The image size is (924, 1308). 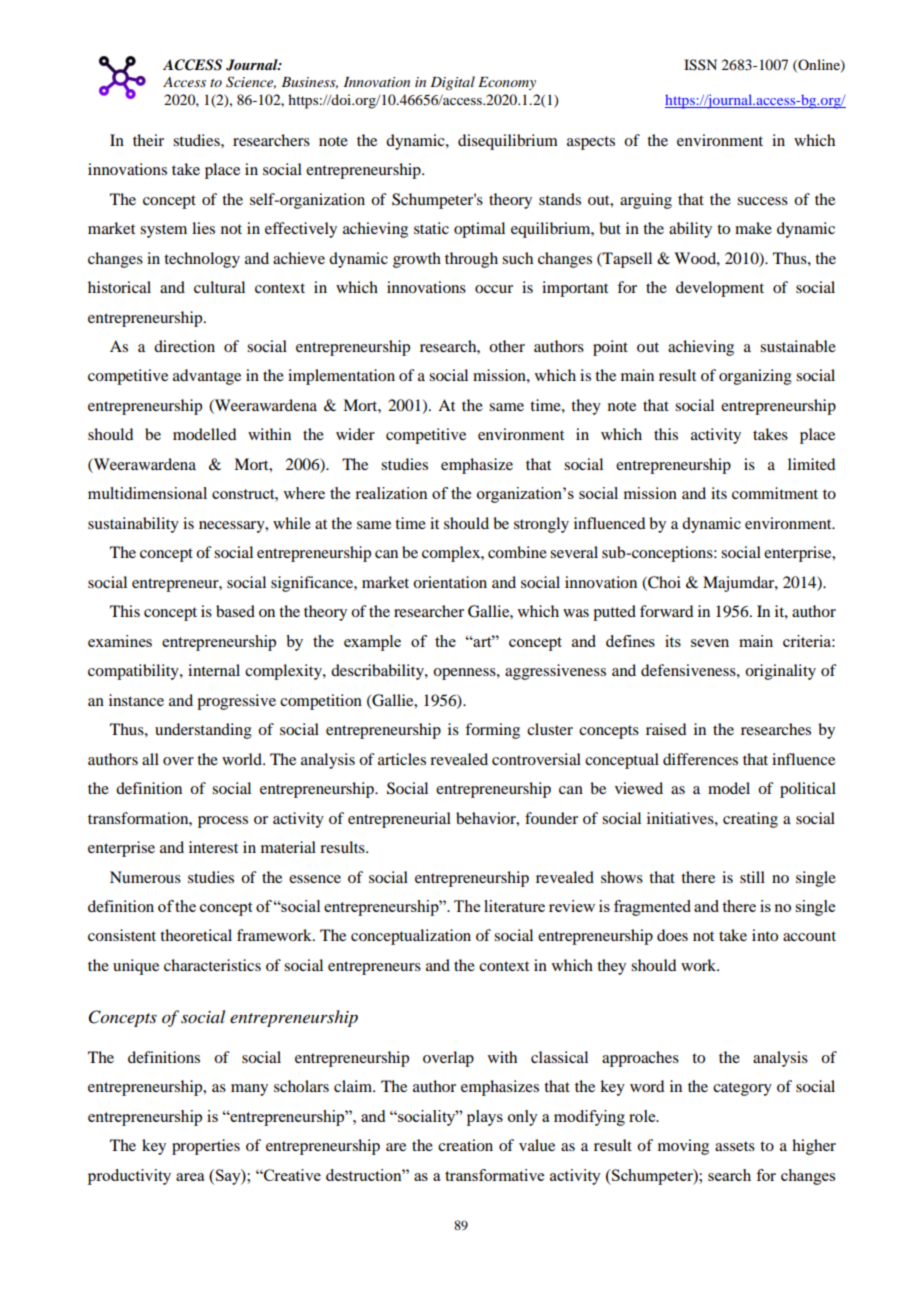 What do you see at coordinates (206, 1147) in the document?
I see `properties` at bounding box center [206, 1147].
